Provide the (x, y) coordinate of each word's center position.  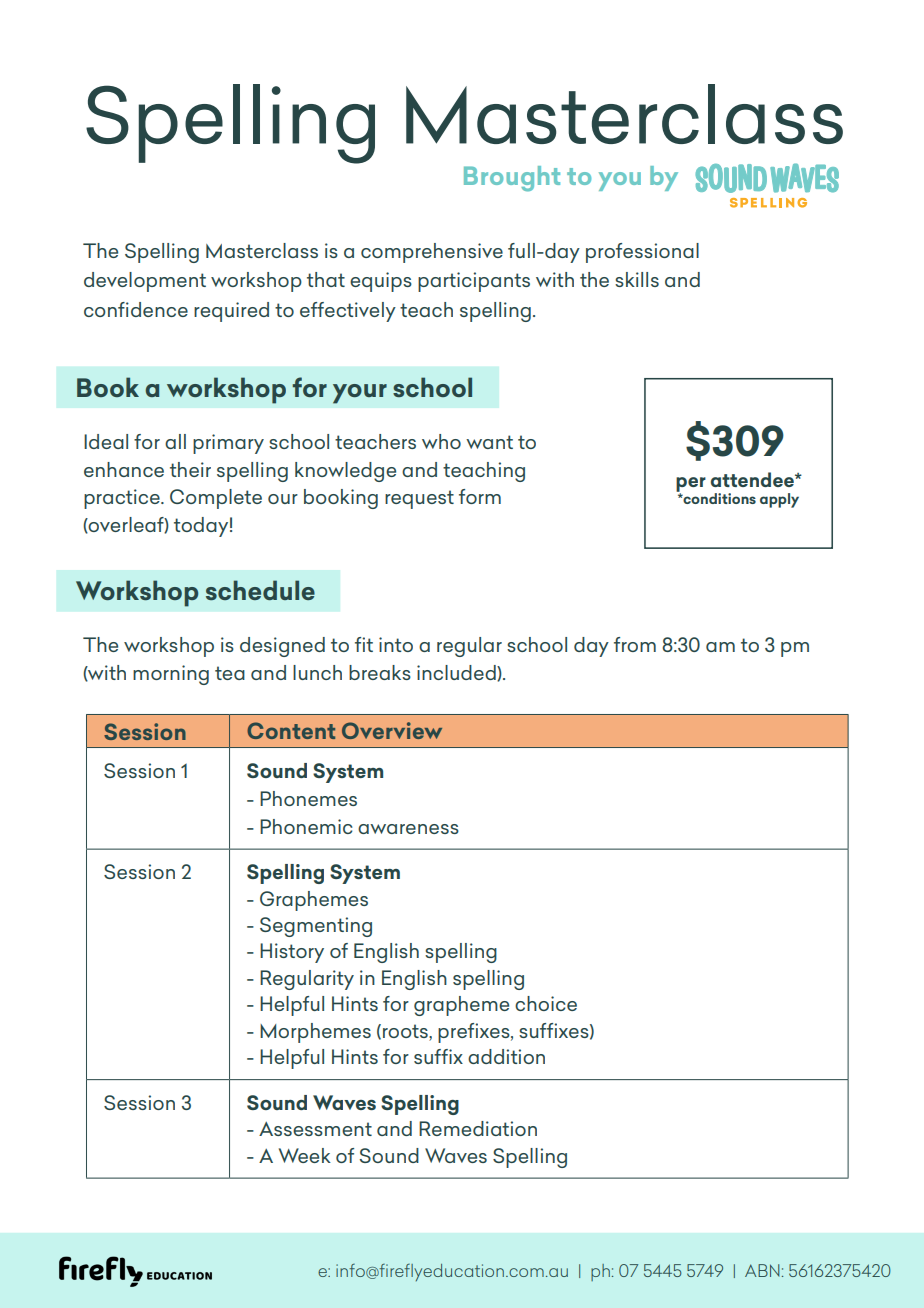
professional (642, 253)
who (441, 441)
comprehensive (432, 253)
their (190, 469)
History (292, 953)
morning (171, 675)
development (145, 282)
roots (406, 1031)
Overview (392, 730)
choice (546, 1003)
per (691, 485)
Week (305, 1155)
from (635, 644)
